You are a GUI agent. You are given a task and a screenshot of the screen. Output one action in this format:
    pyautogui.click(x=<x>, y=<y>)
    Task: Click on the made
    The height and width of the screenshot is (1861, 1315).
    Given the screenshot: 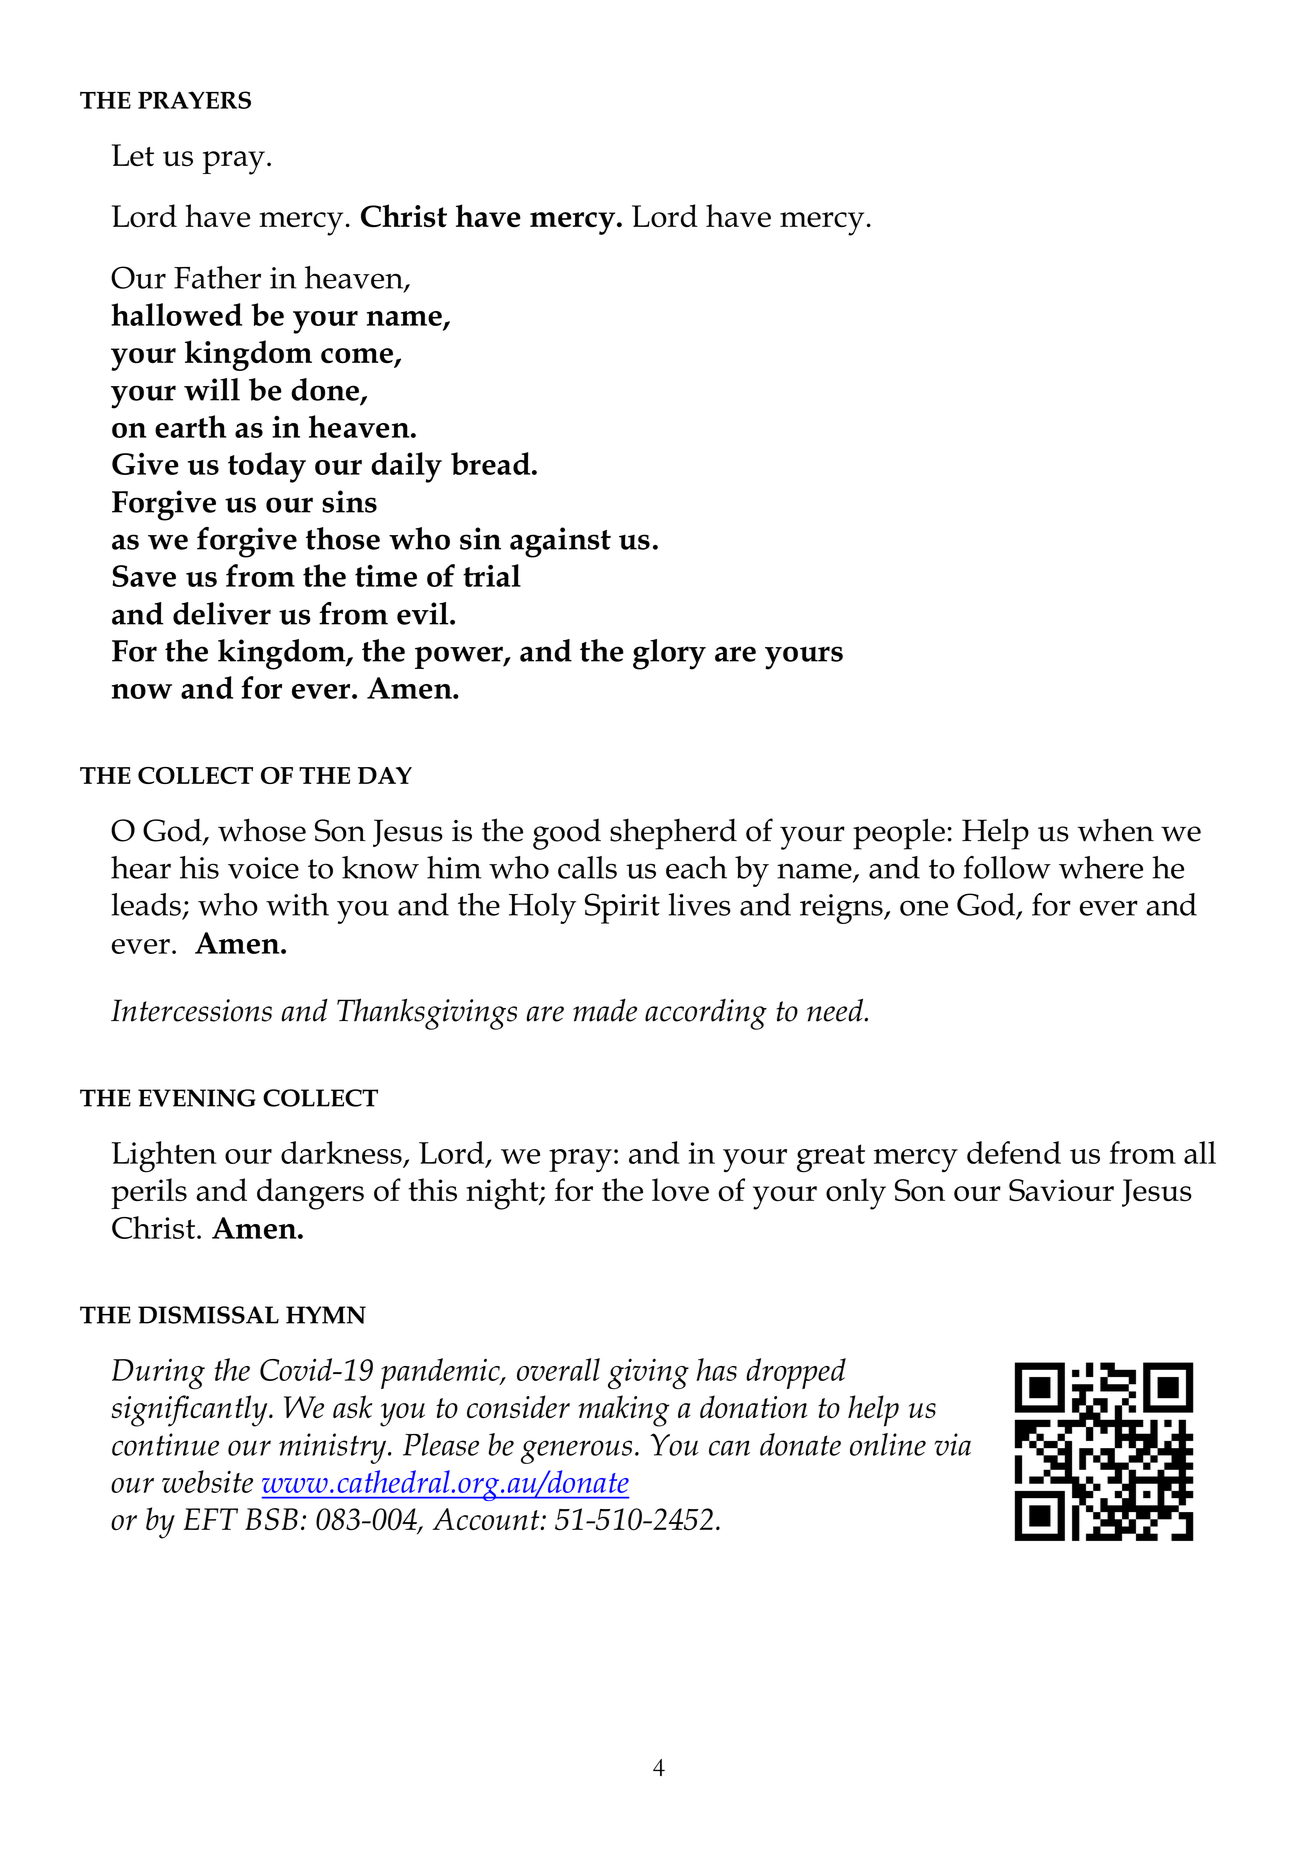 What is the action you would take?
    pyautogui.click(x=605, y=1010)
